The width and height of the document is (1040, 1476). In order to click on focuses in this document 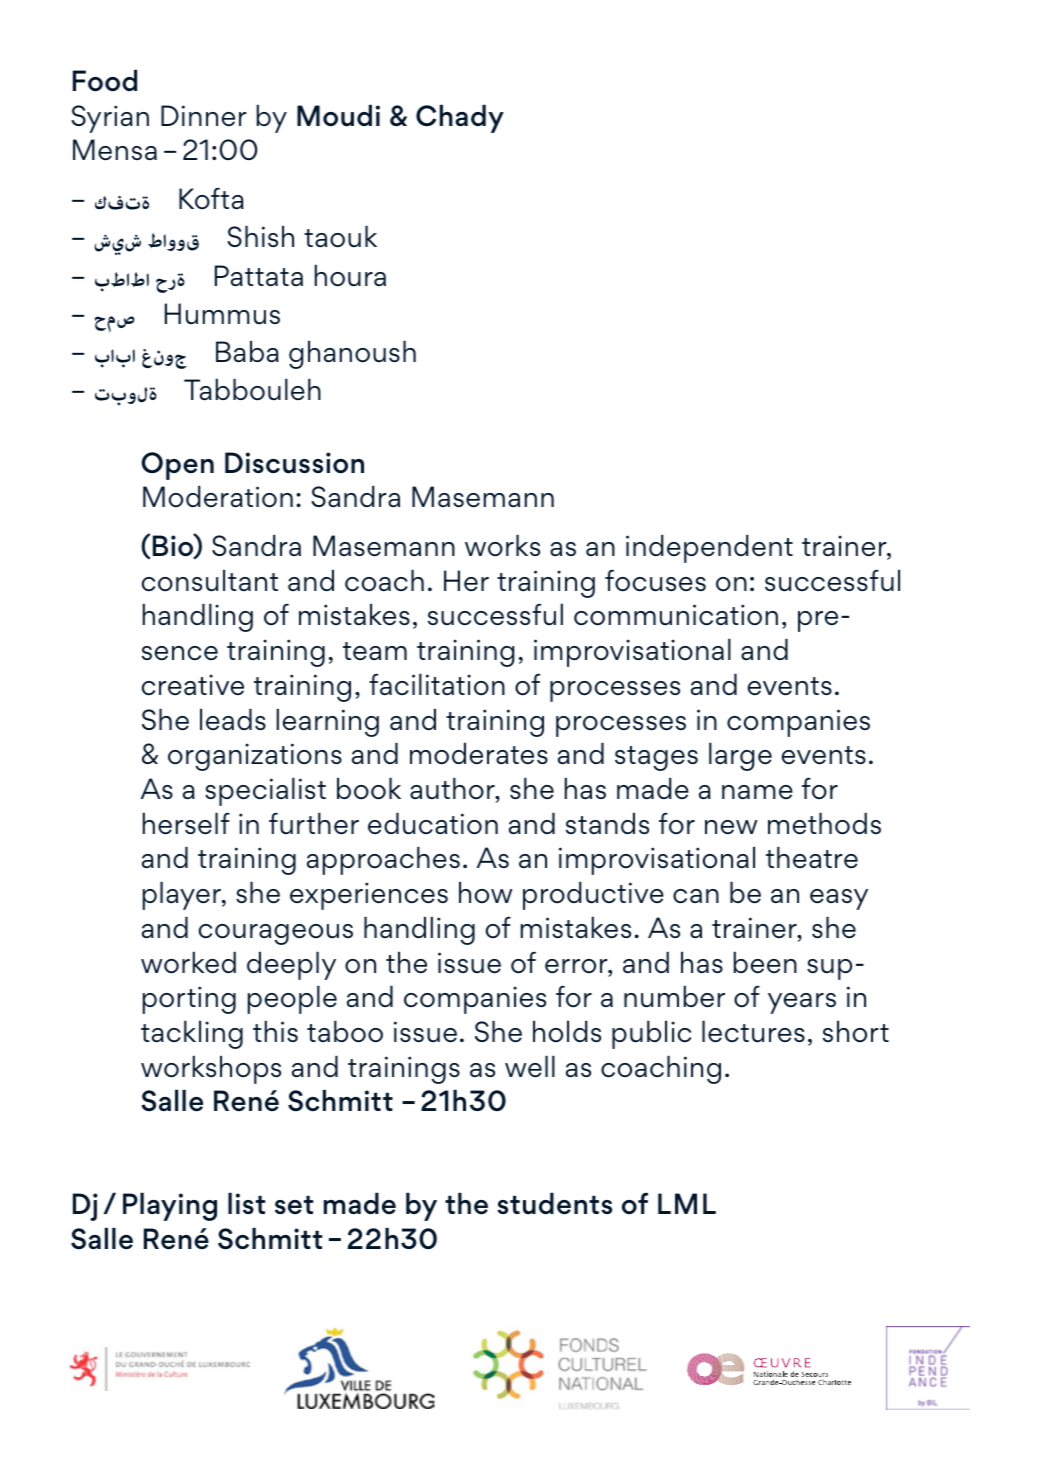, I will do `click(655, 580)`.
